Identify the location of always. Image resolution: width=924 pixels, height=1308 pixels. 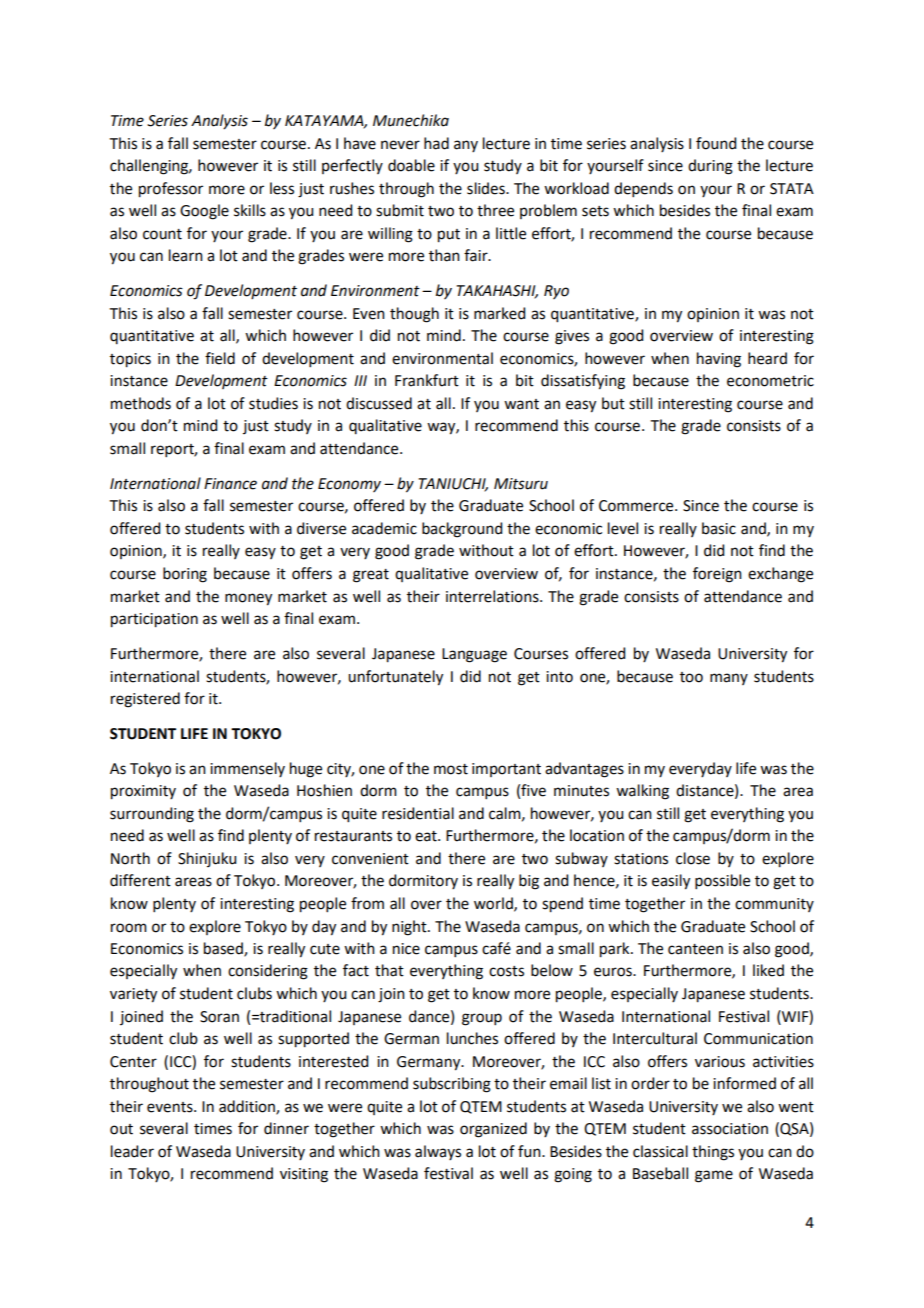
(438, 1152).
